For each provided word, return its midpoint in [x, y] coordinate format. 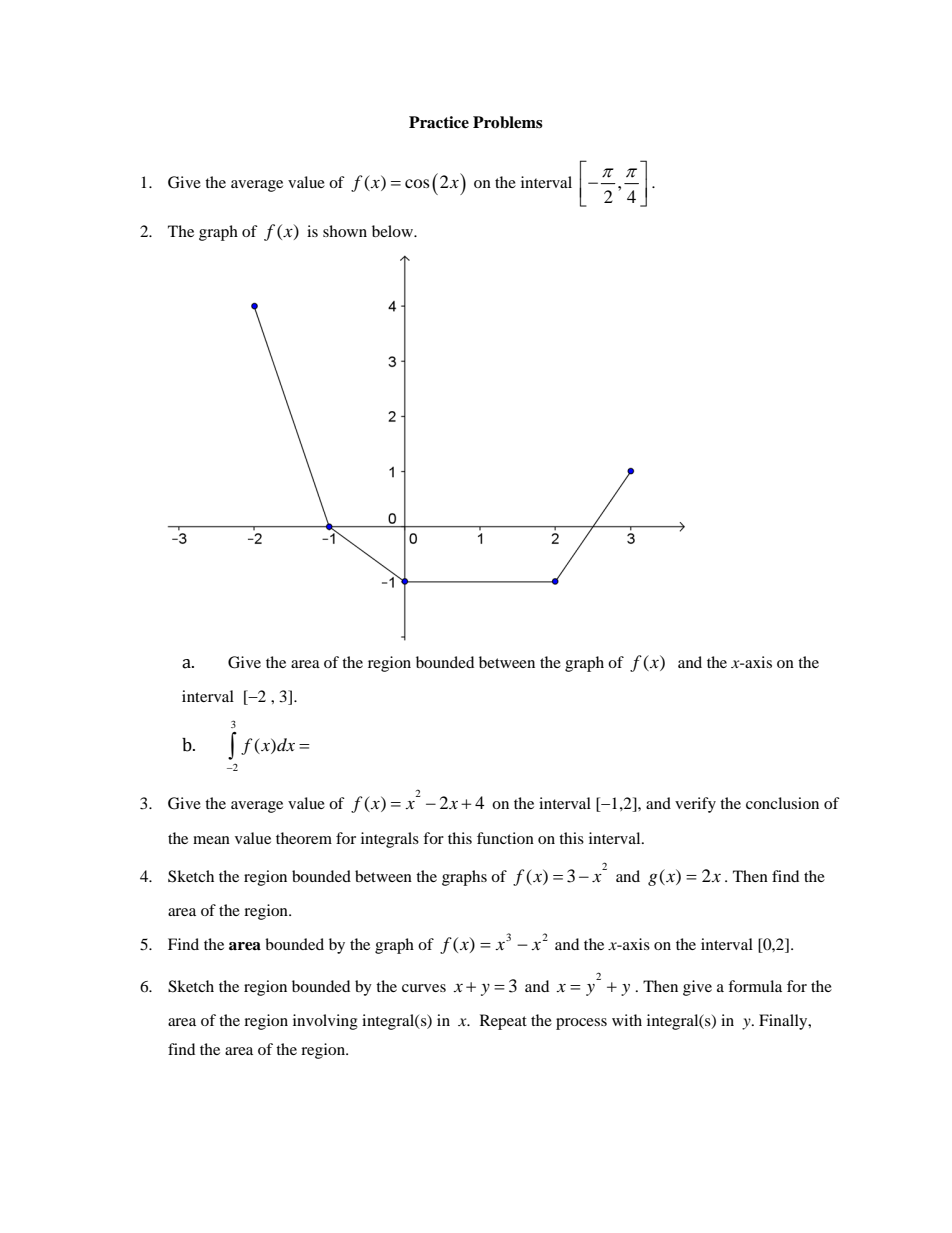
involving [325, 1022]
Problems [508, 122]
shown [345, 231]
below [394, 231]
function [505, 838]
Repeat [503, 1022]
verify [695, 805]
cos [417, 183]
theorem [304, 838]
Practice [439, 122]
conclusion [782, 803]
